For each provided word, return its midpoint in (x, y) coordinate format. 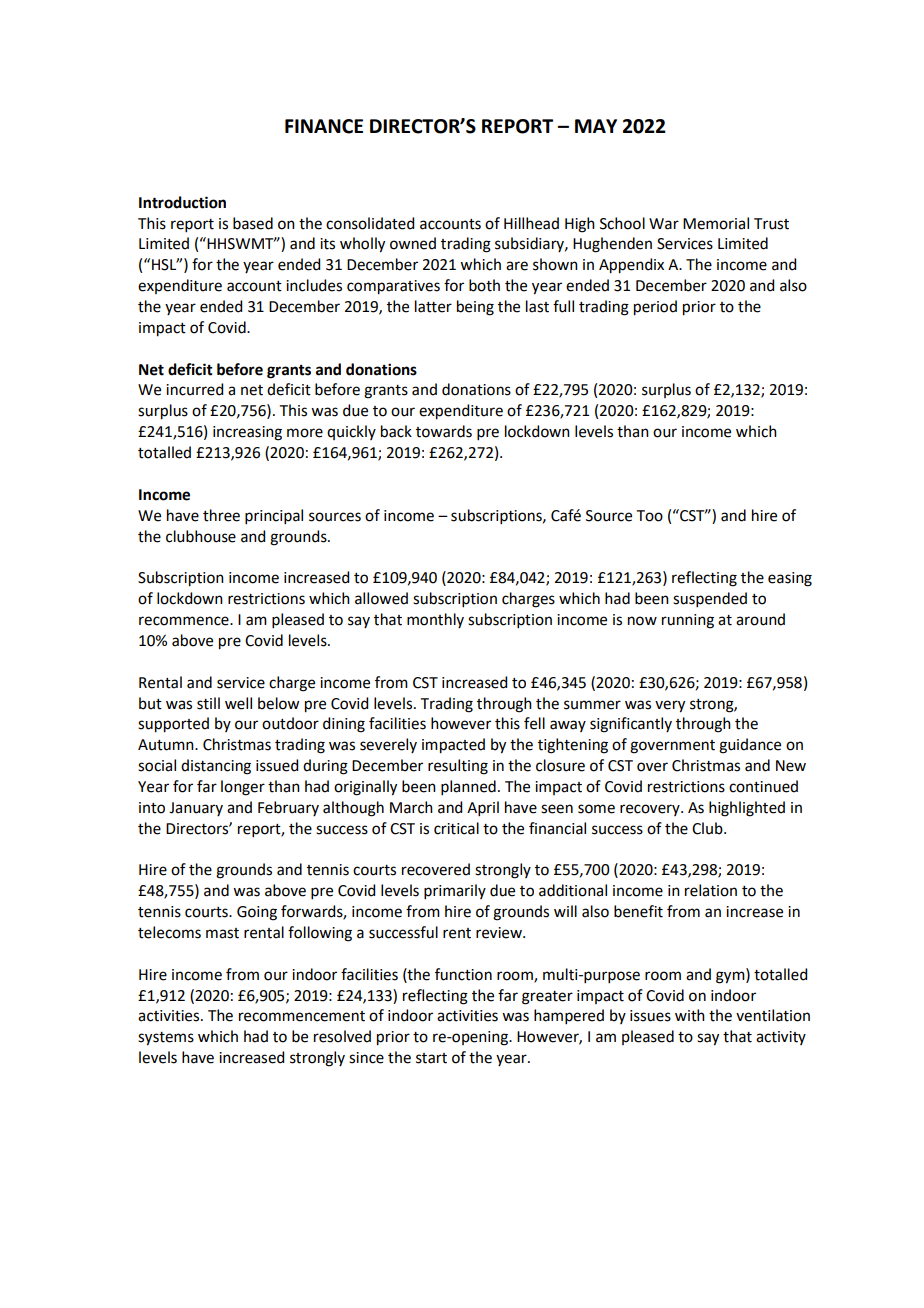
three (221, 515)
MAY (596, 126)
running (688, 621)
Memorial (716, 223)
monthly (435, 620)
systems (166, 1039)
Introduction (182, 202)
